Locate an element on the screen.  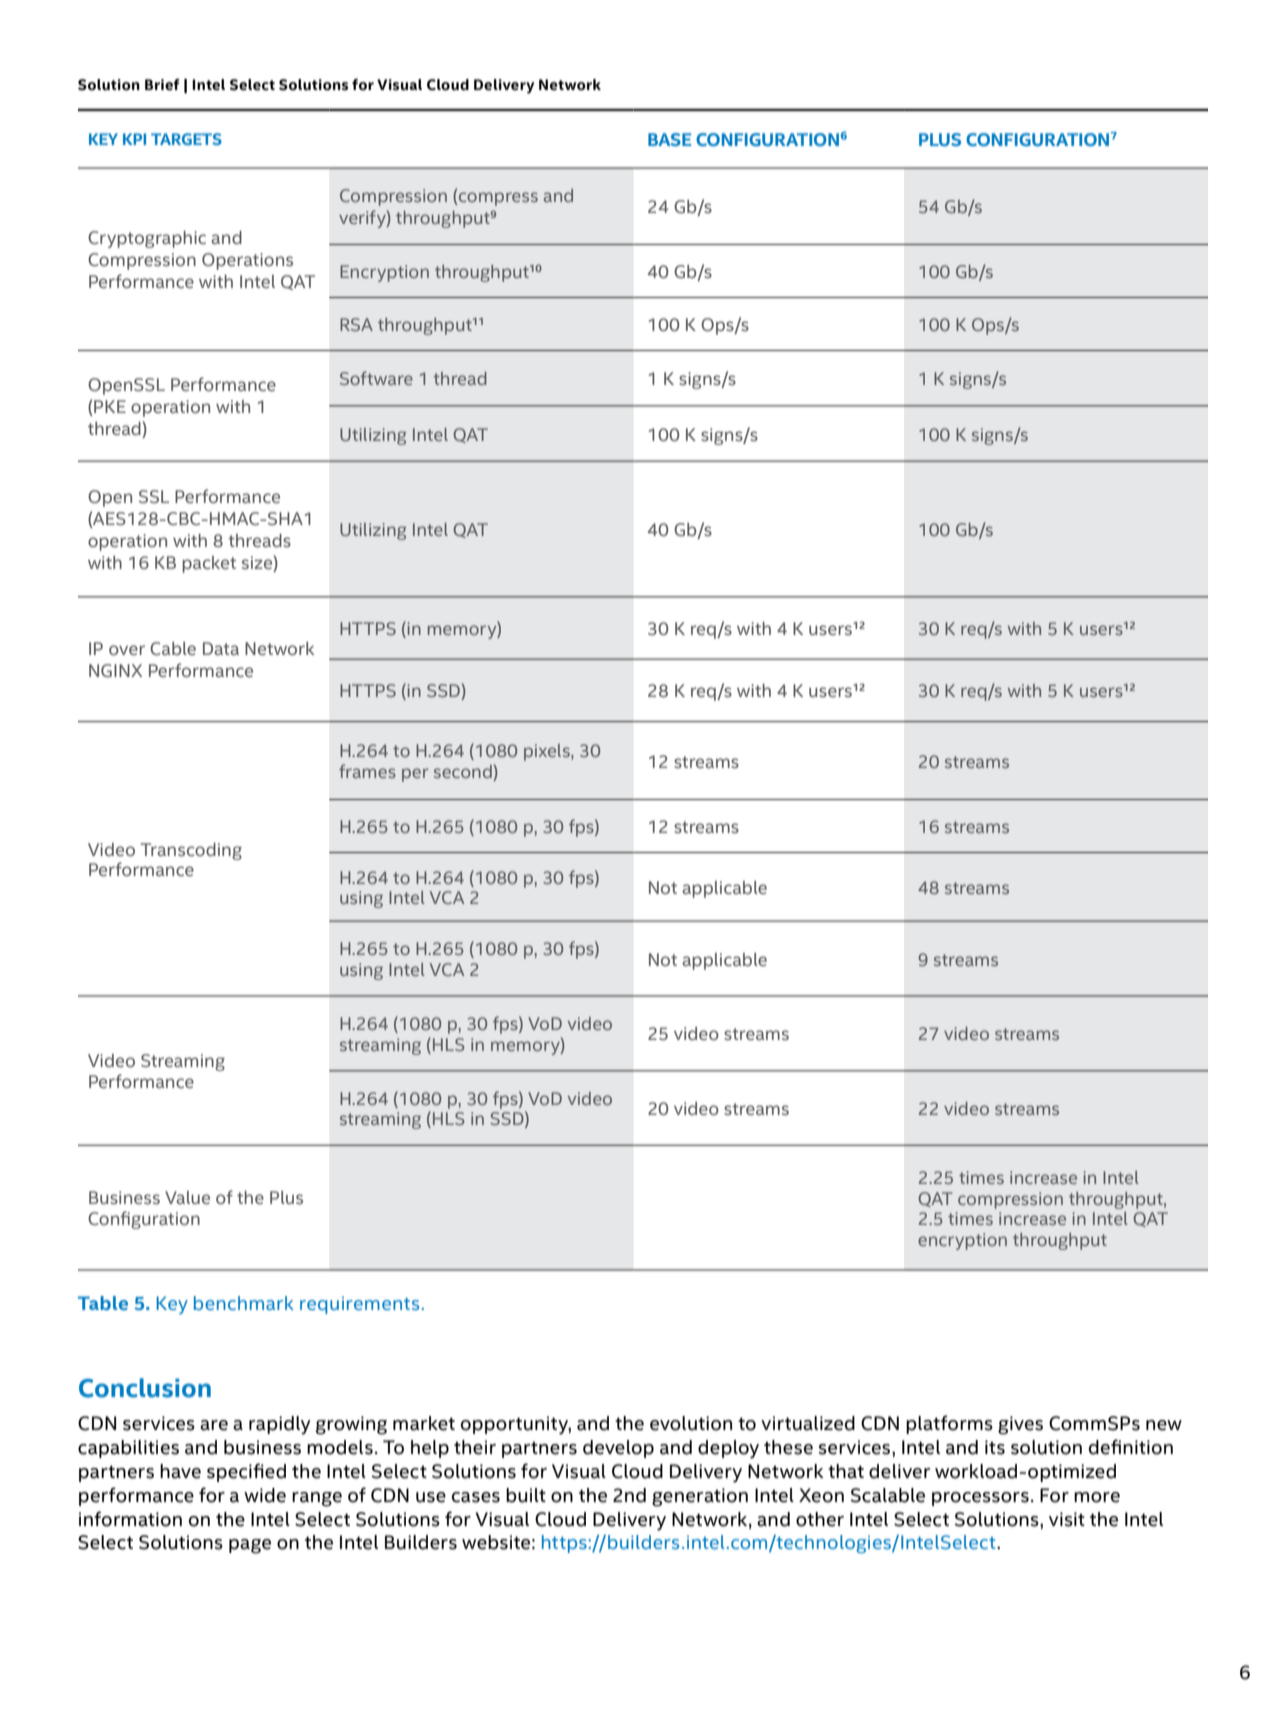
generation is located at coordinates (700, 1497).
